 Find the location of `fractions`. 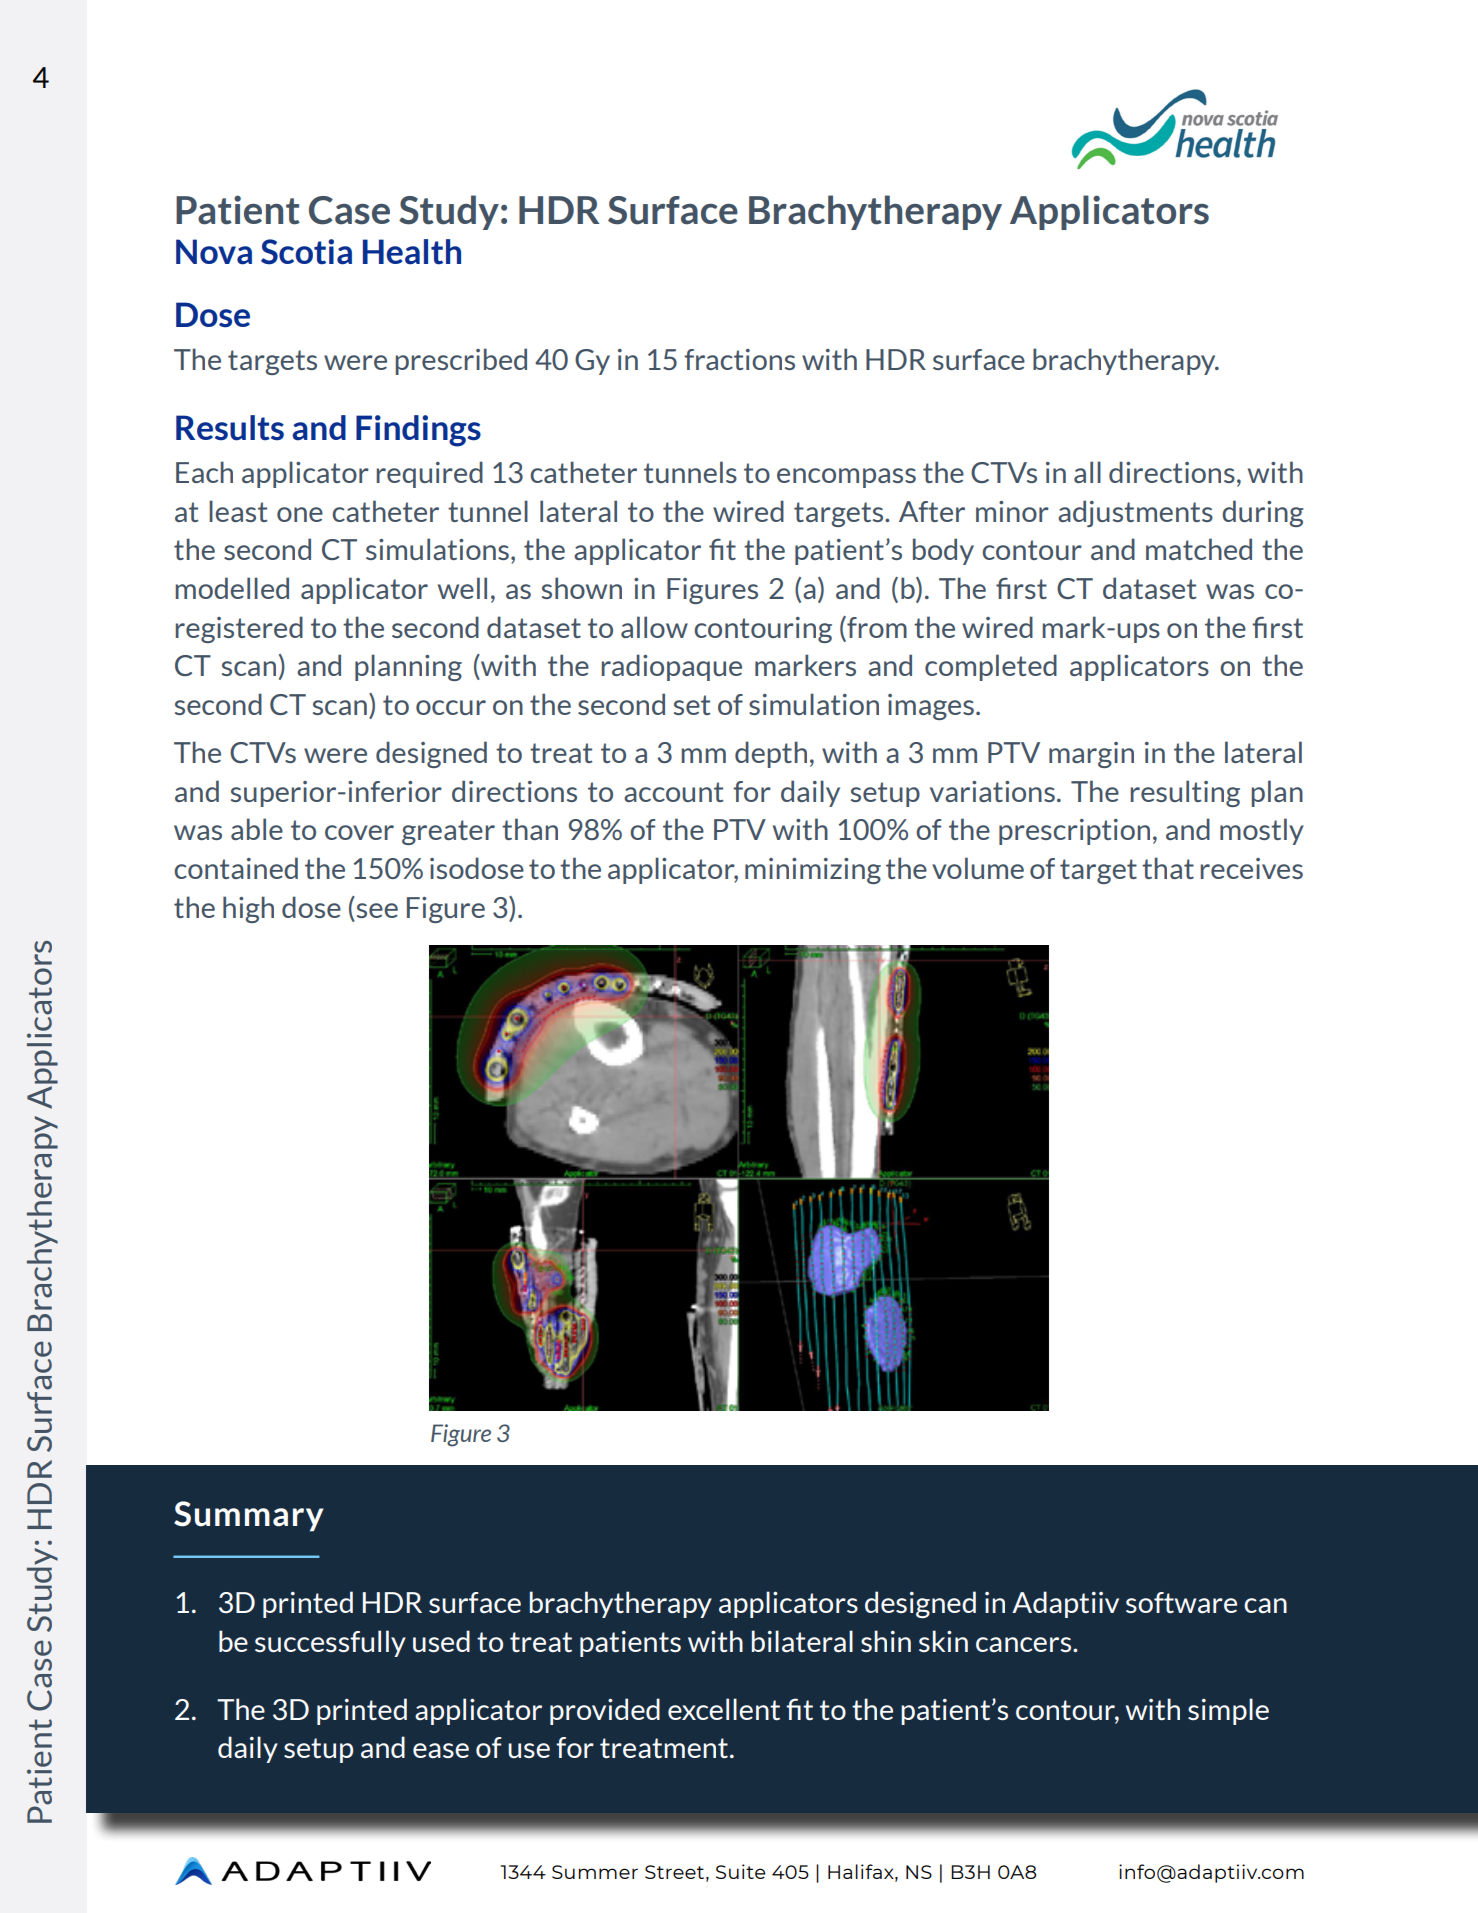

fractions is located at coordinates (739, 359).
